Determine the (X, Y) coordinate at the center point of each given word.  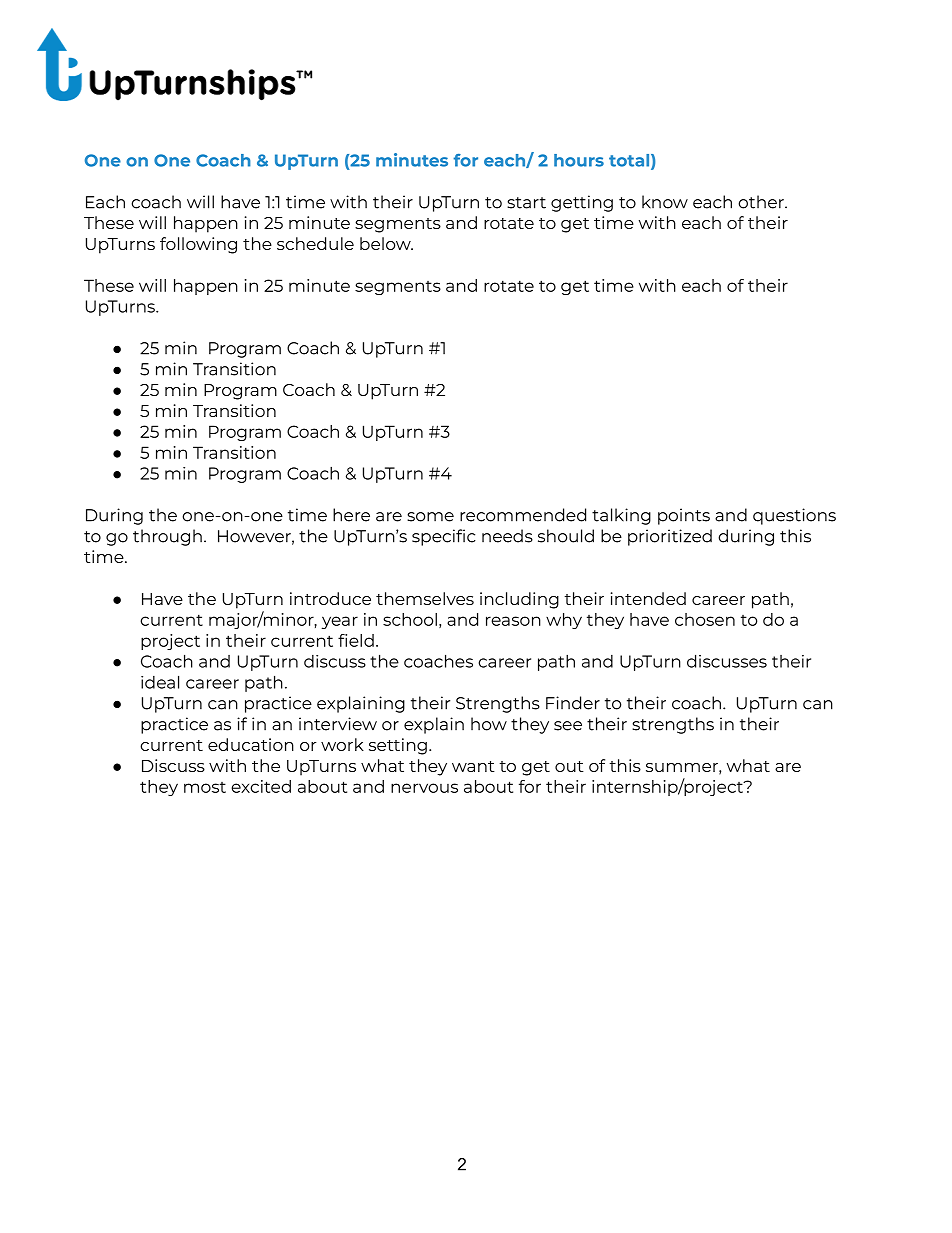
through (167, 537)
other (762, 202)
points (684, 516)
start (526, 203)
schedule (315, 243)
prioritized (670, 537)
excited (261, 786)
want (473, 766)
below (386, 243)
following (198, 245)
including (519, 600)
